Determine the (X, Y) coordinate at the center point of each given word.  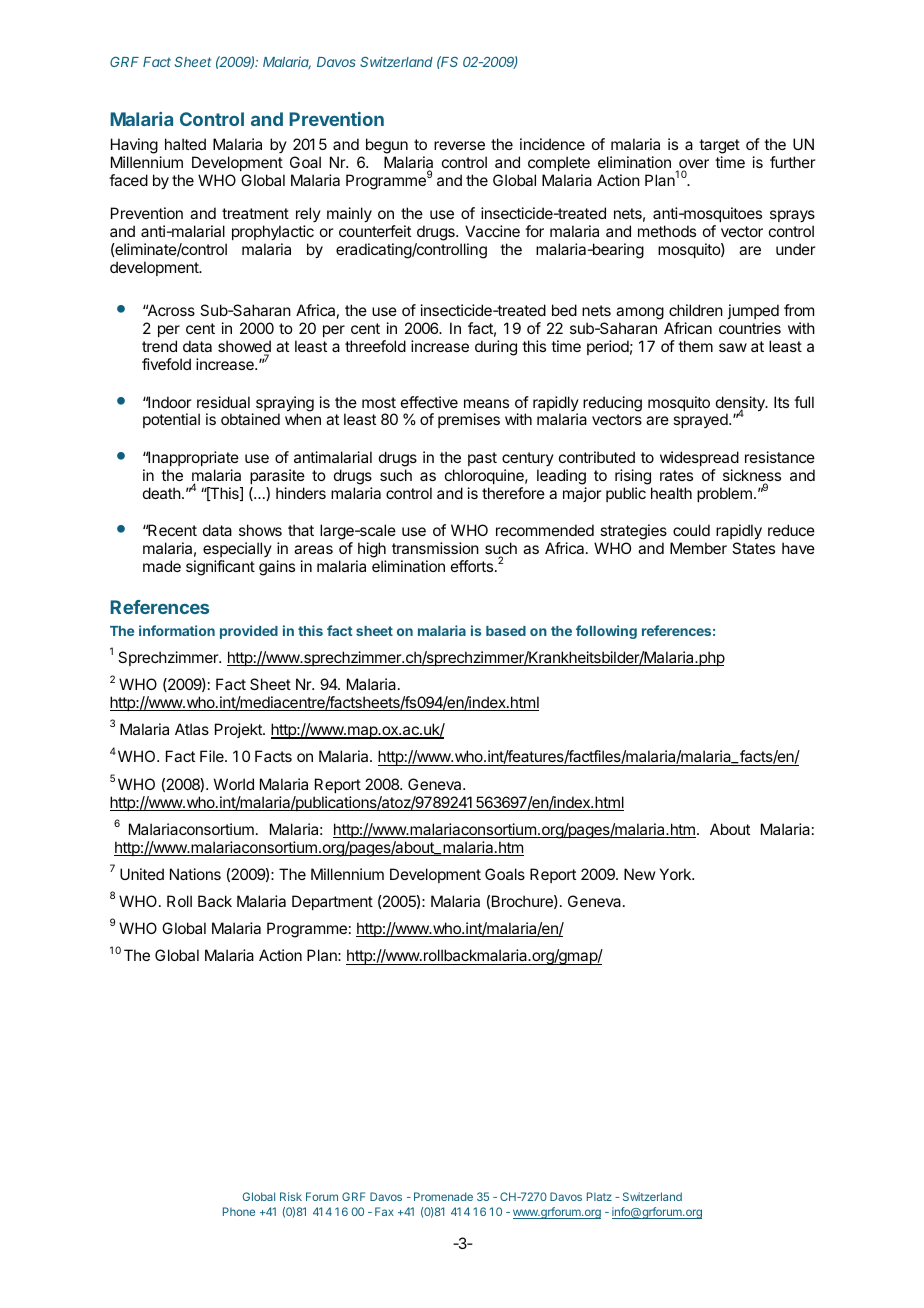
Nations (195, 874)
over (693, 165)
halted (185, 144)
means (486, 403)
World (234, 784)
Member (698, 548)
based (506, 631)
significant (220, 568)
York (676, 874)
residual (223, 402)
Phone (239, 1211)
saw (733, 347)
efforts (472, 566)
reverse (459, 145)
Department (332, 902)
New (639, 874)
